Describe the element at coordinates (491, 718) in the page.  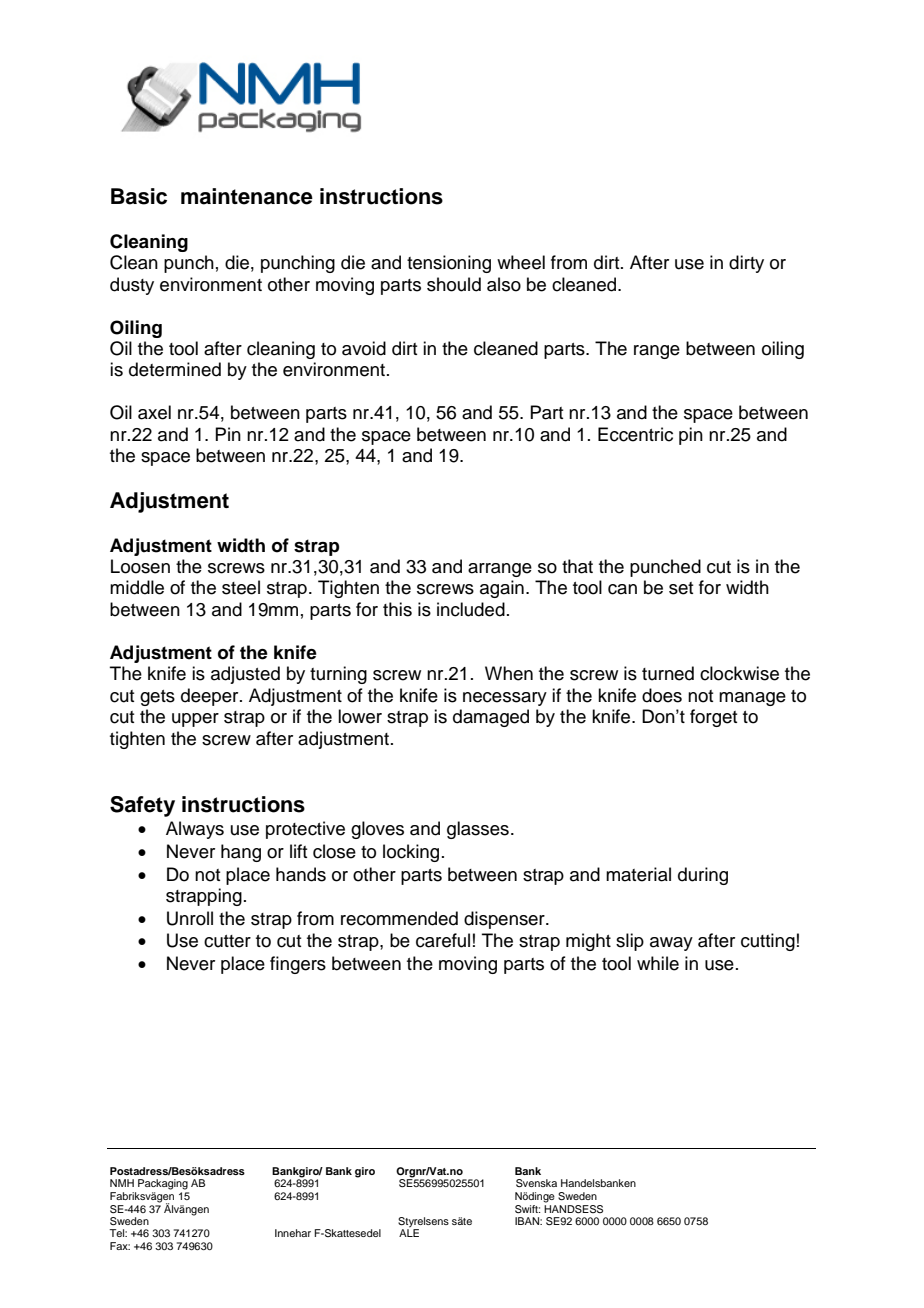
I see `damaged` at that location.
